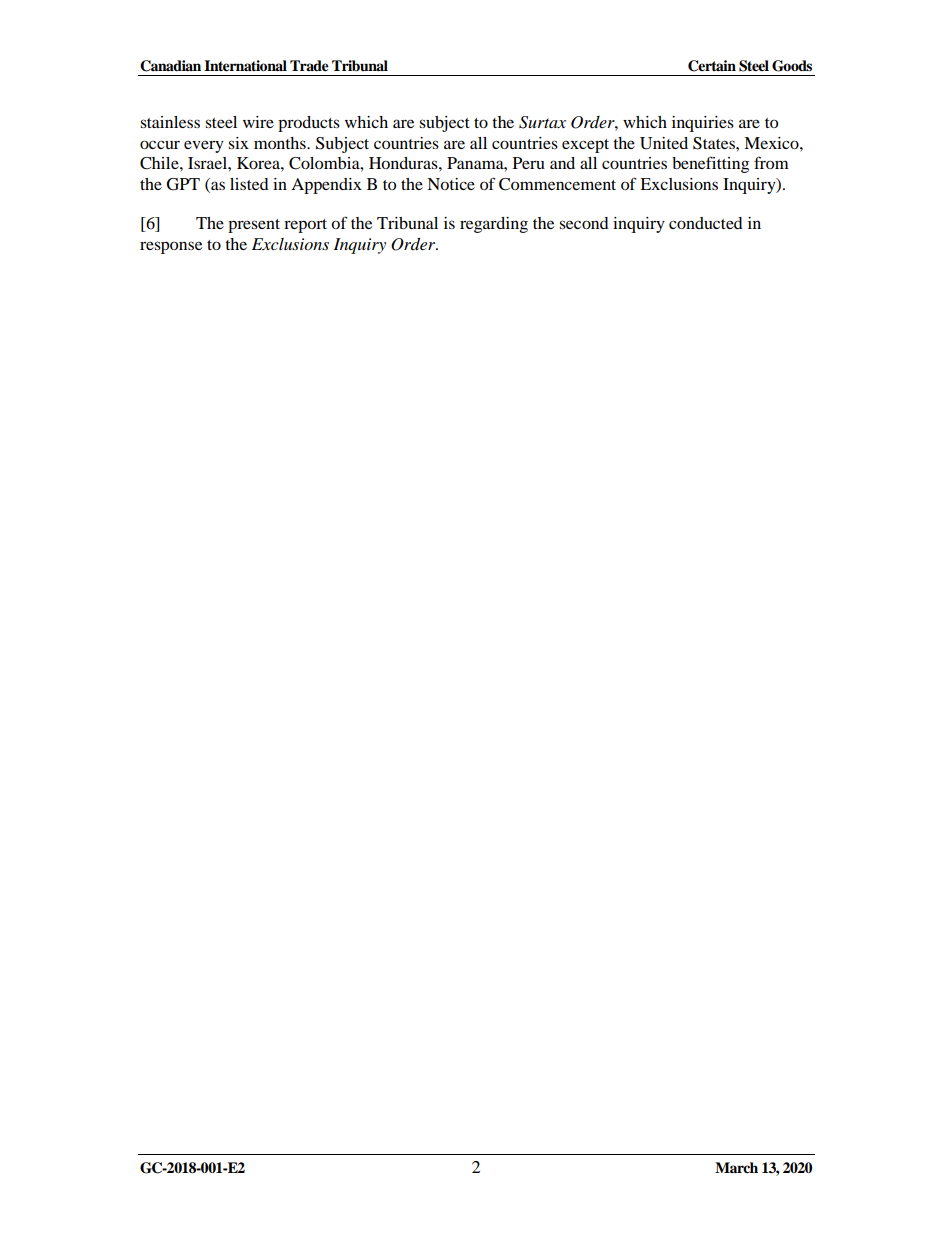 This page has height=1233, width=952. What do you see at coordinates (529, 163) in the page?
I see `Peru` at bounding box center [529, 163].
